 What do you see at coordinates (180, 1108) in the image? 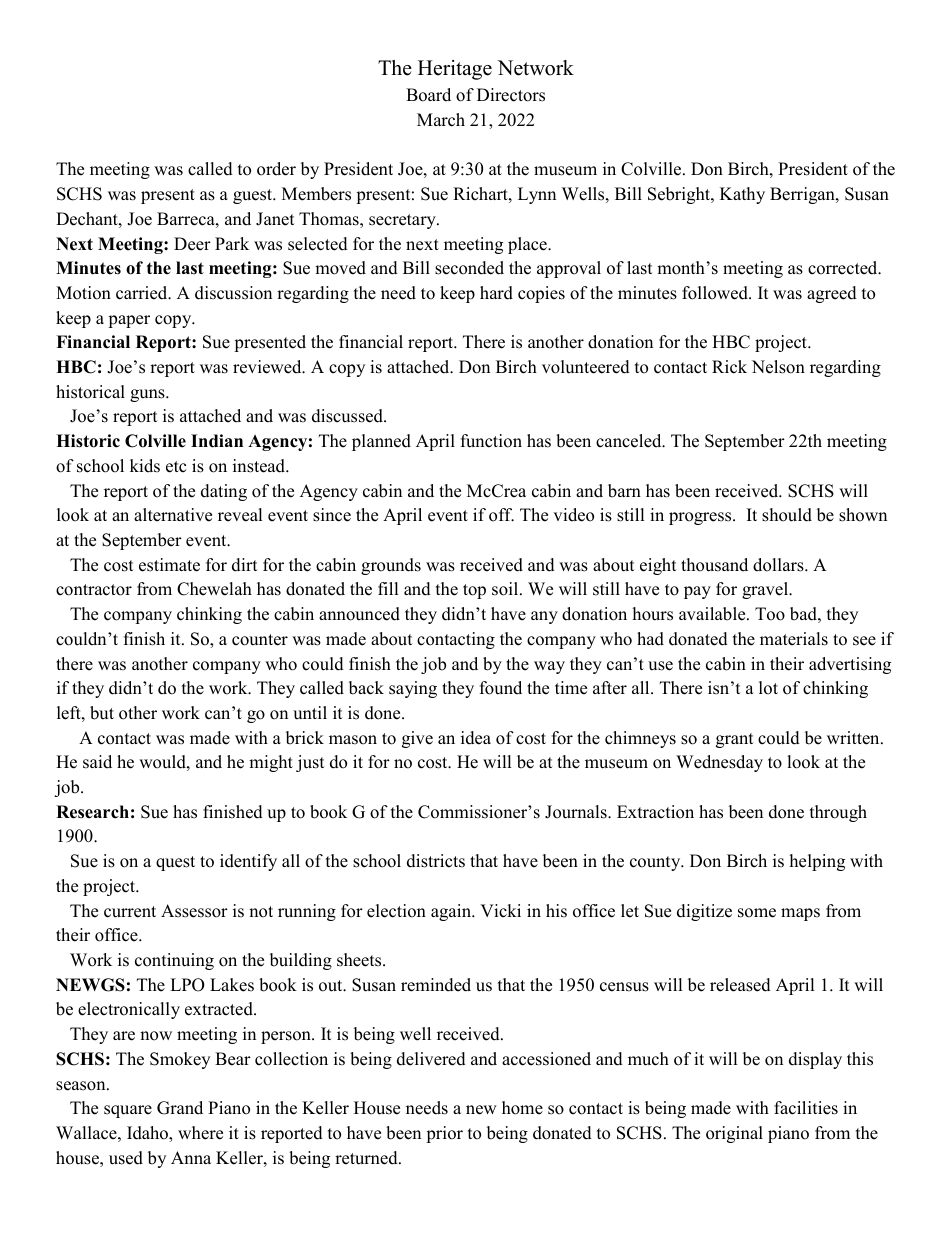
I see `Grand` at bounding box center [180, 1108].
